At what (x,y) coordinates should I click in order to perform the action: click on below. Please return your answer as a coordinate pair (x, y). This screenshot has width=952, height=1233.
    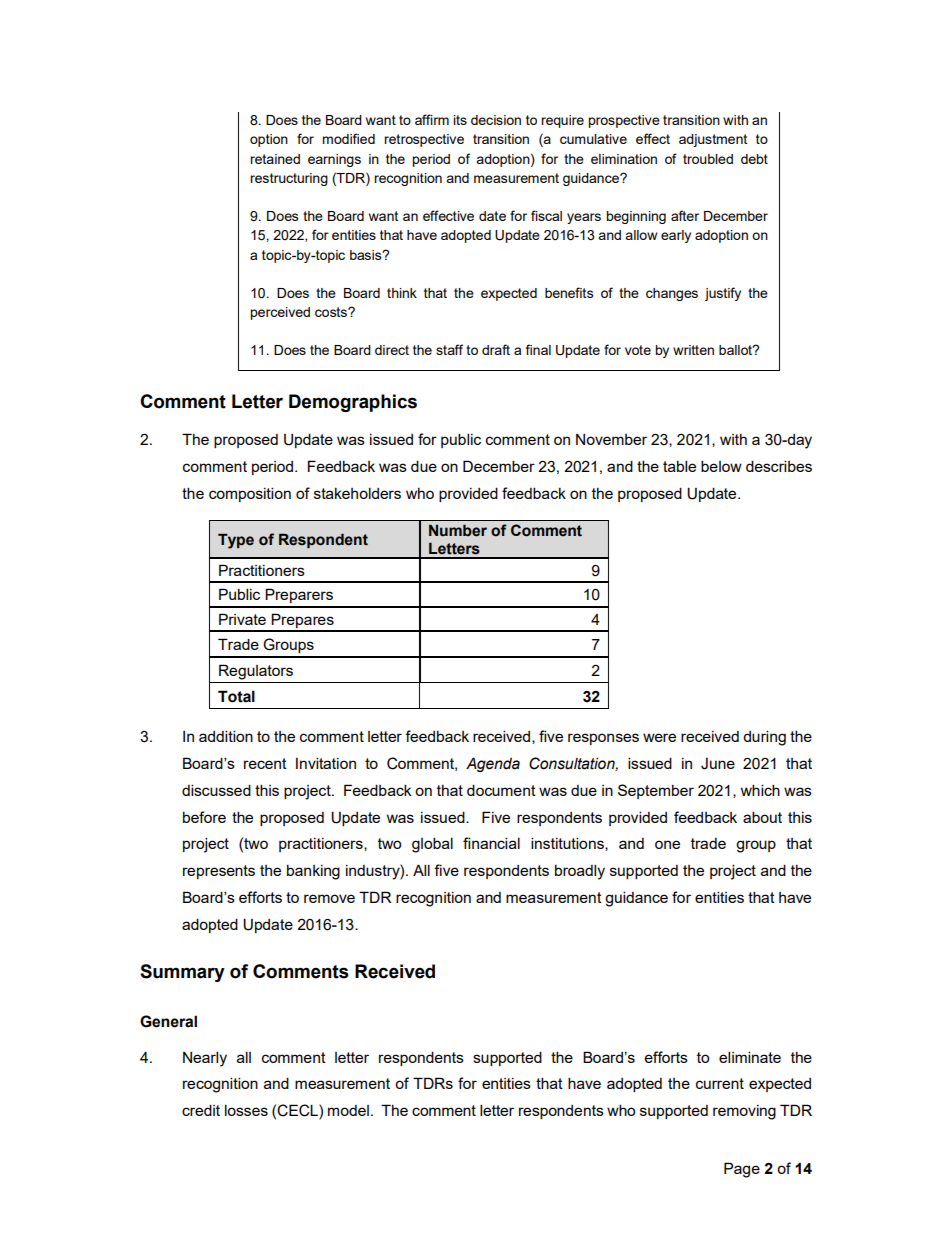
    Looking at the image, I should click on (721, 466).
